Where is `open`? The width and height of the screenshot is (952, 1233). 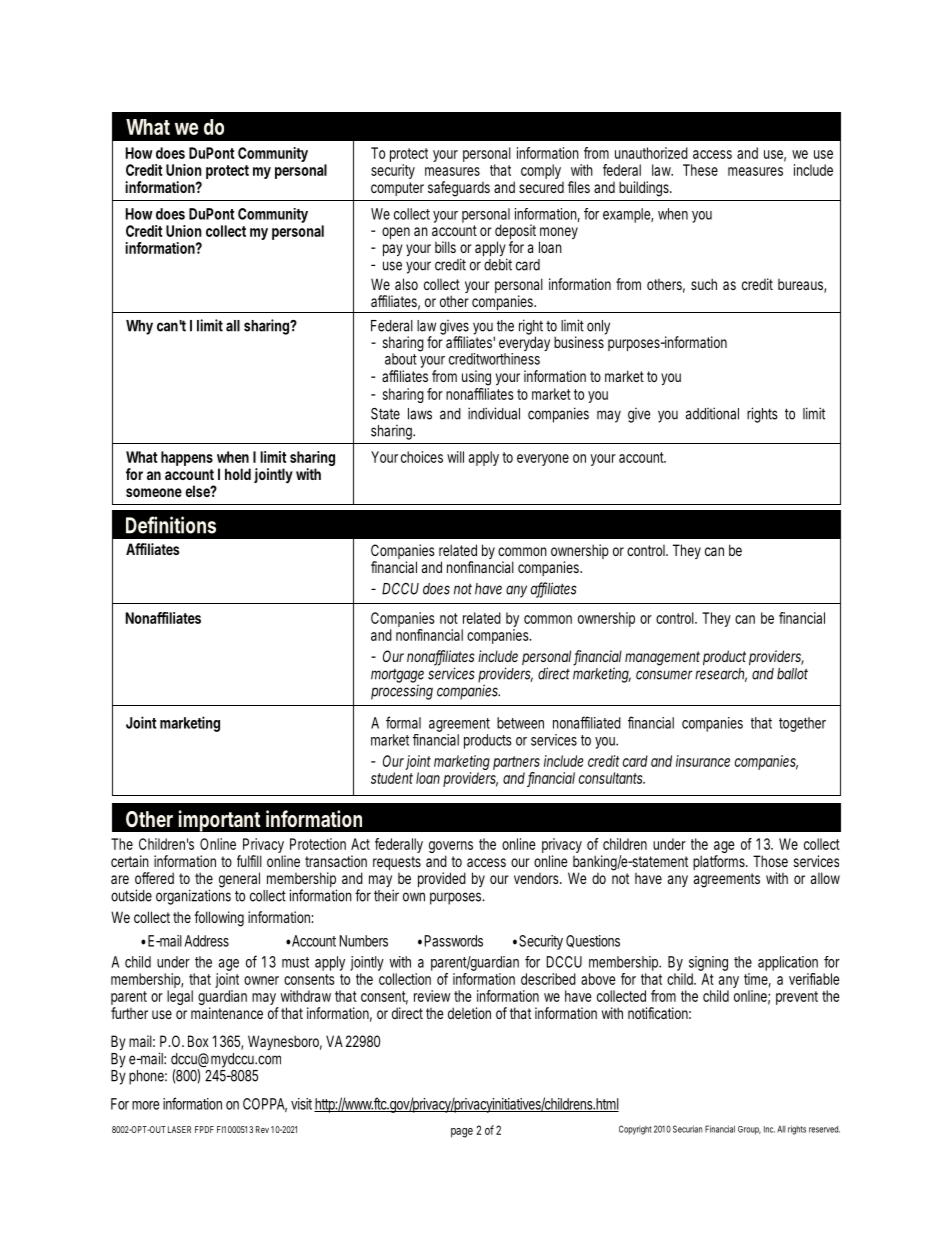
open is located at coordinates (396, 233).
